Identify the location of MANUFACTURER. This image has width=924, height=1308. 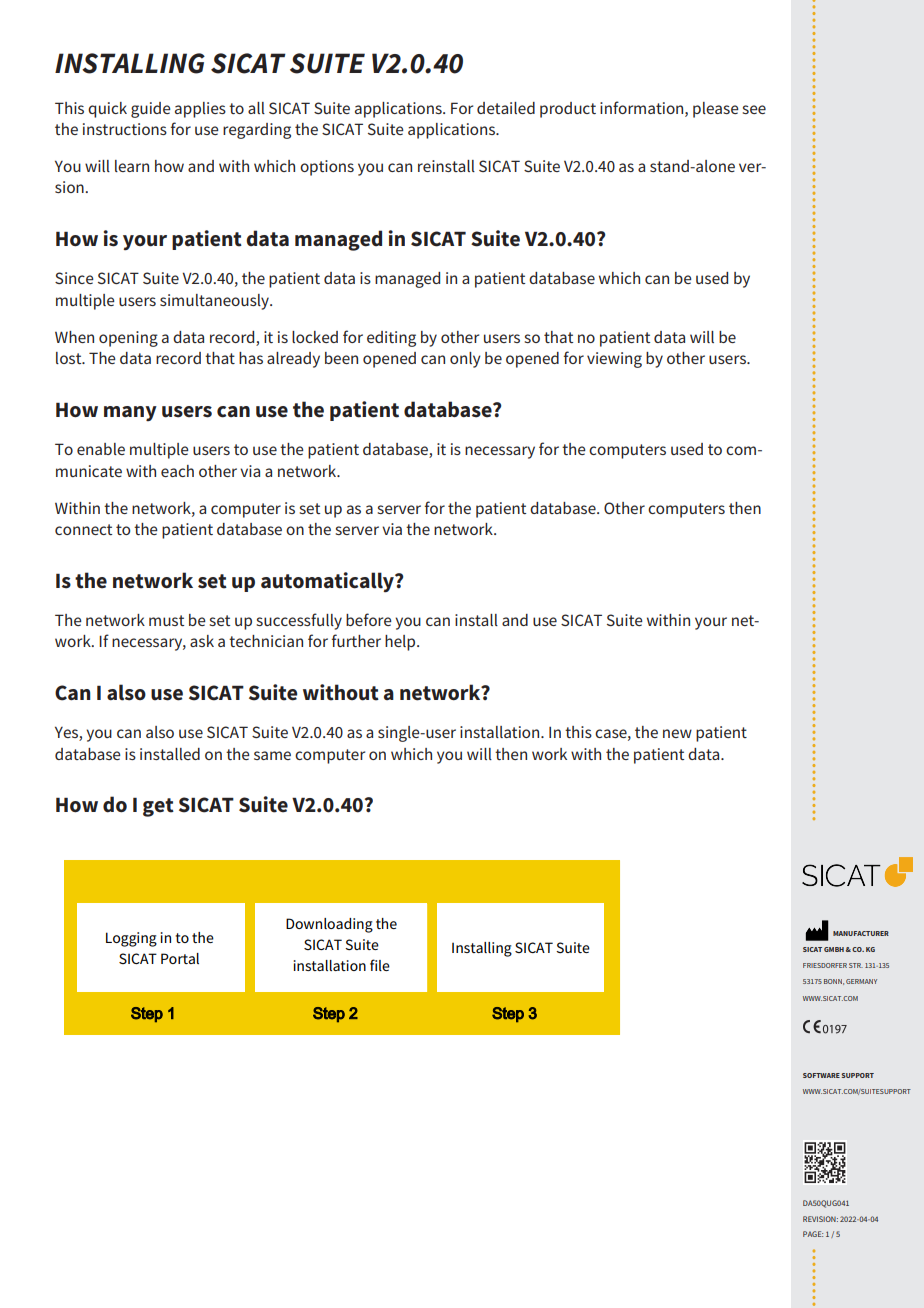
(861, 933).
